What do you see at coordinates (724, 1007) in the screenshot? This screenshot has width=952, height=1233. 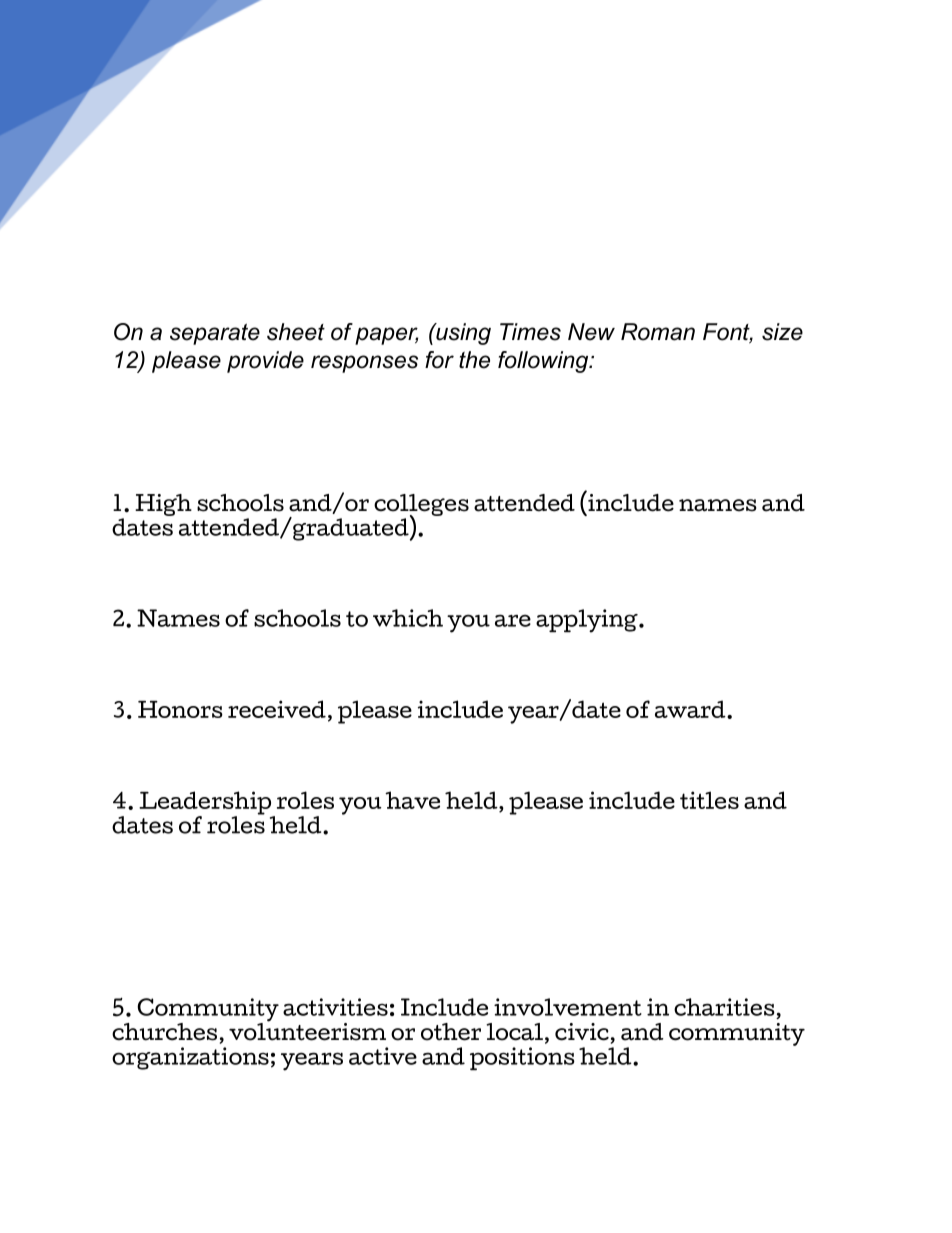 I see `charities` at bounding box center [724, 1007].
